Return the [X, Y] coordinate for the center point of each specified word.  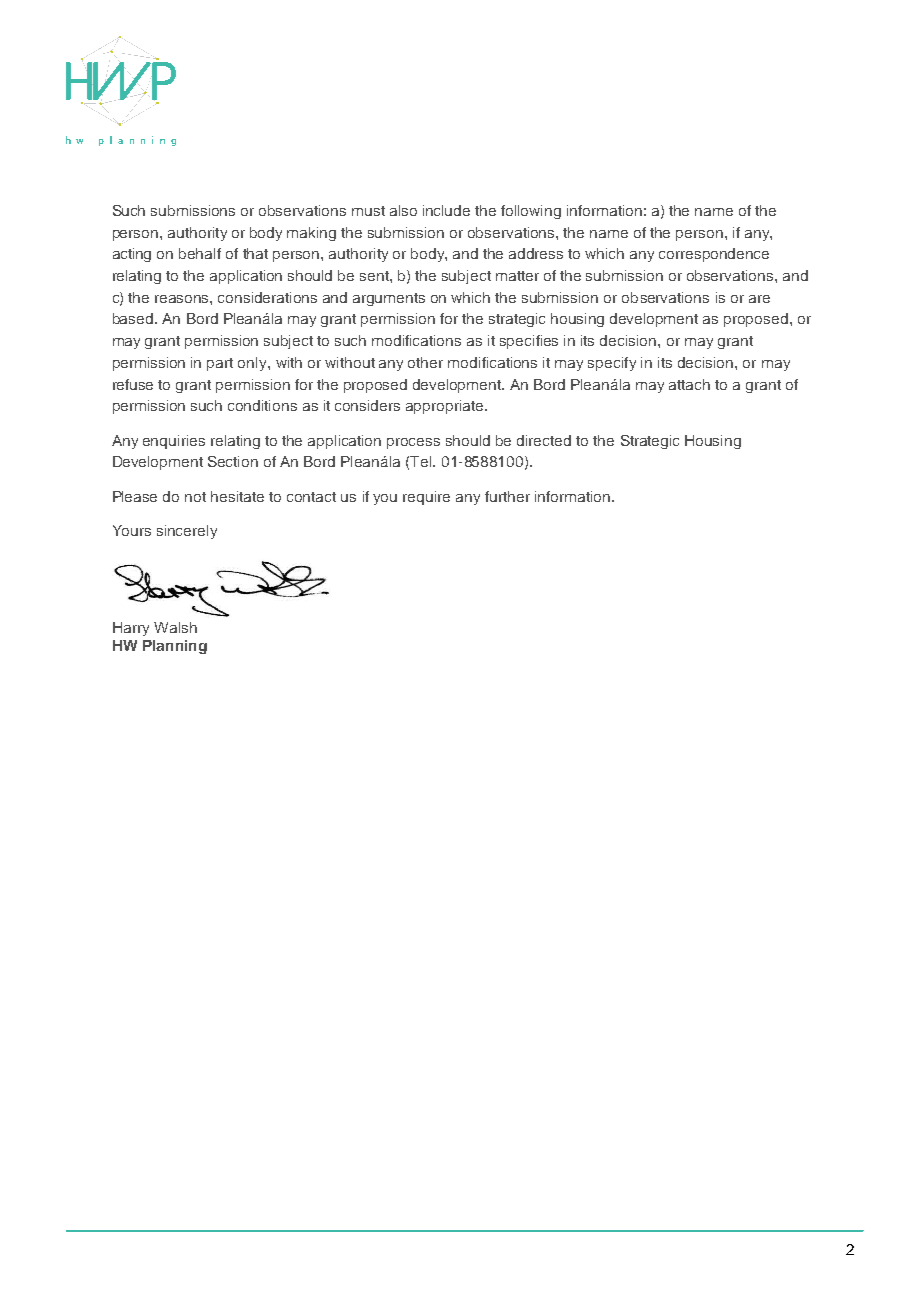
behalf [200, 253]
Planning [175, 647]
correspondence [714, 255]
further [507, 496]
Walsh [175, 627]
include [446, 210]
